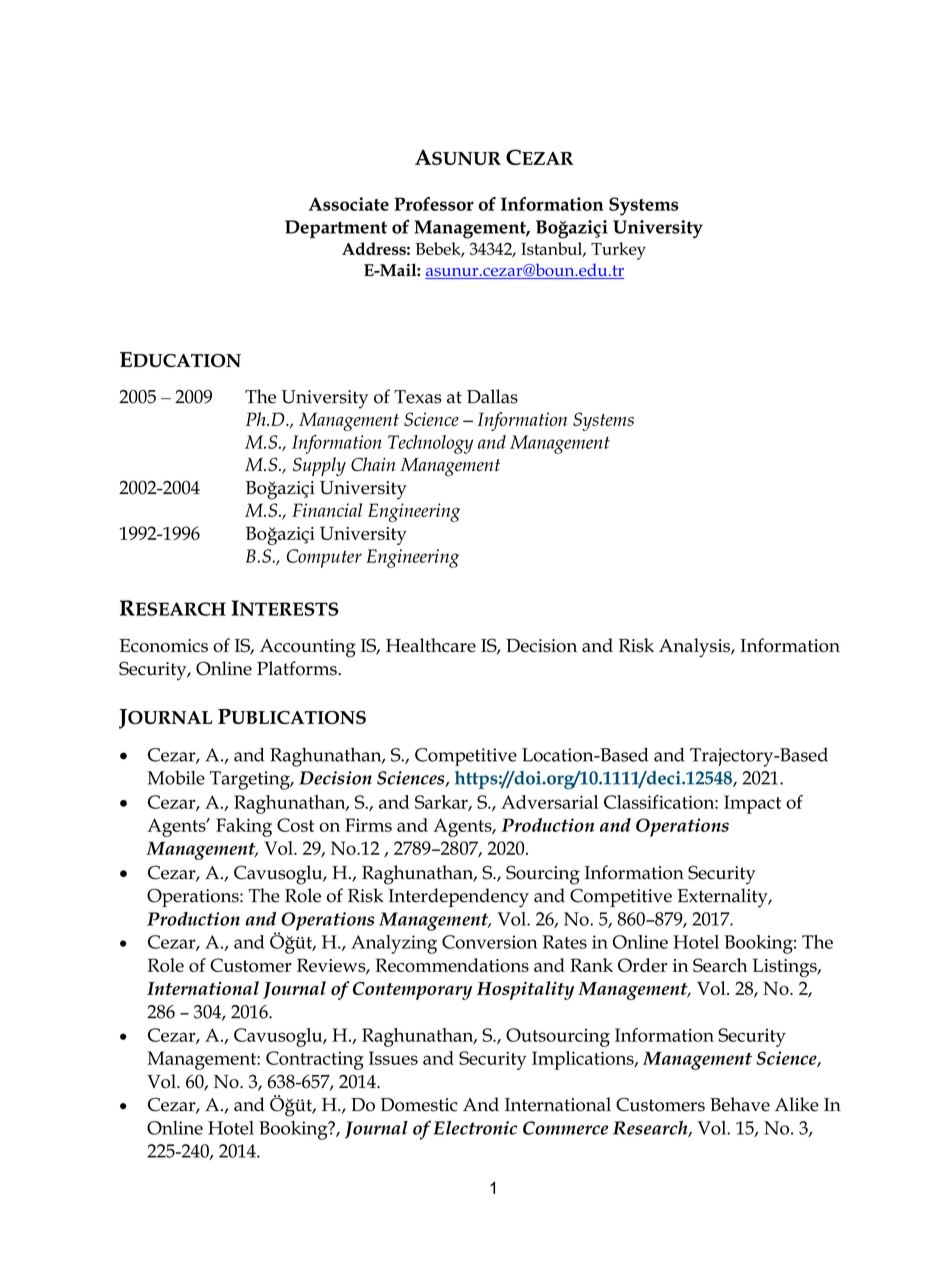 The image size is (952, 1272). I want to click on Department, so click(336, 229).
